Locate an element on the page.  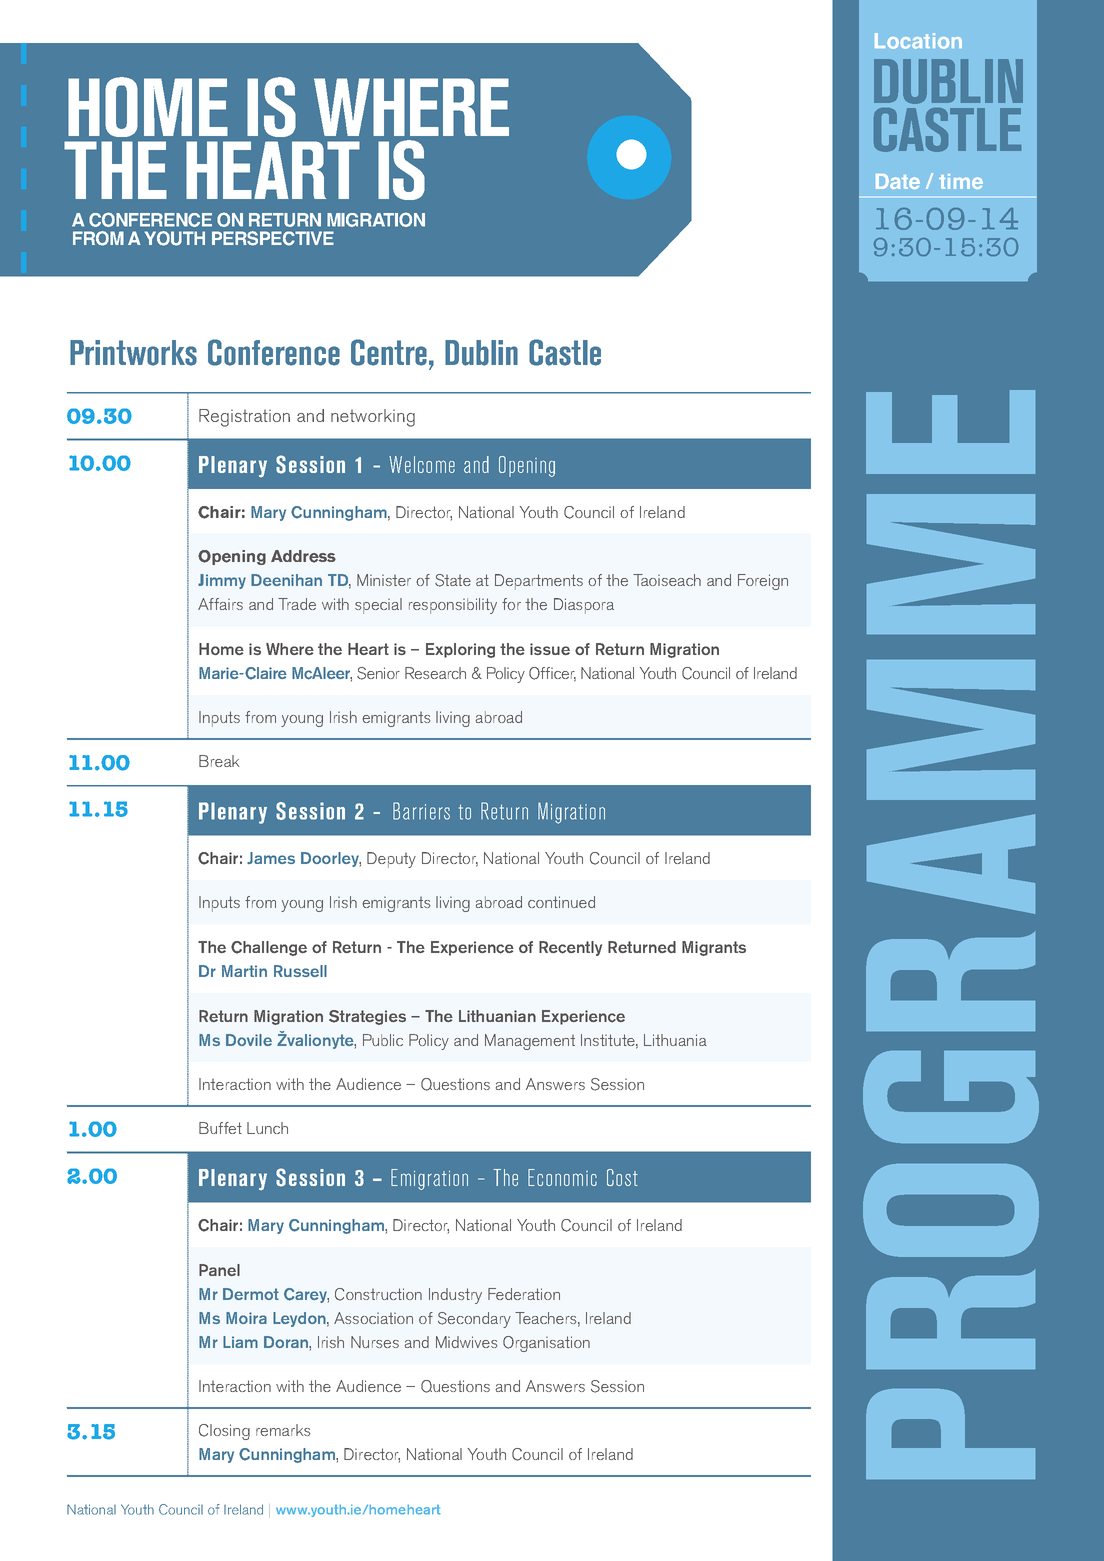
Registration is located at coordinates (244, 418).
